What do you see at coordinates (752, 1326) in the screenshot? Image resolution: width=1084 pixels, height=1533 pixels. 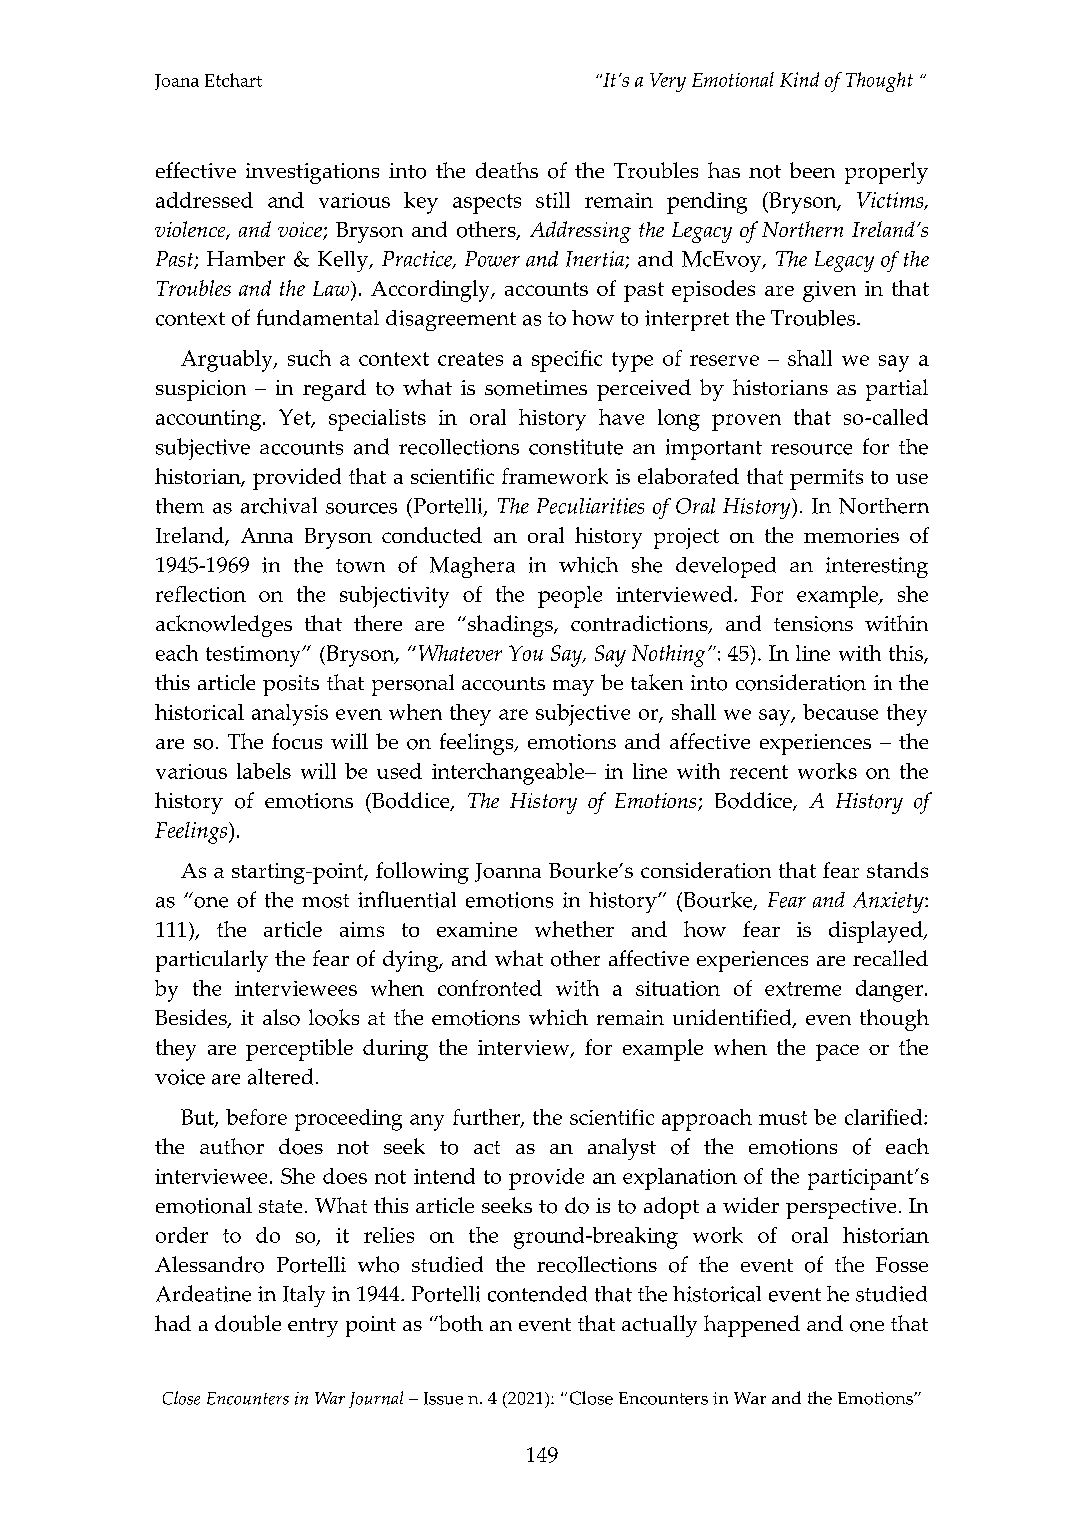 I see `happened` at bounding box center [752, 1326].
